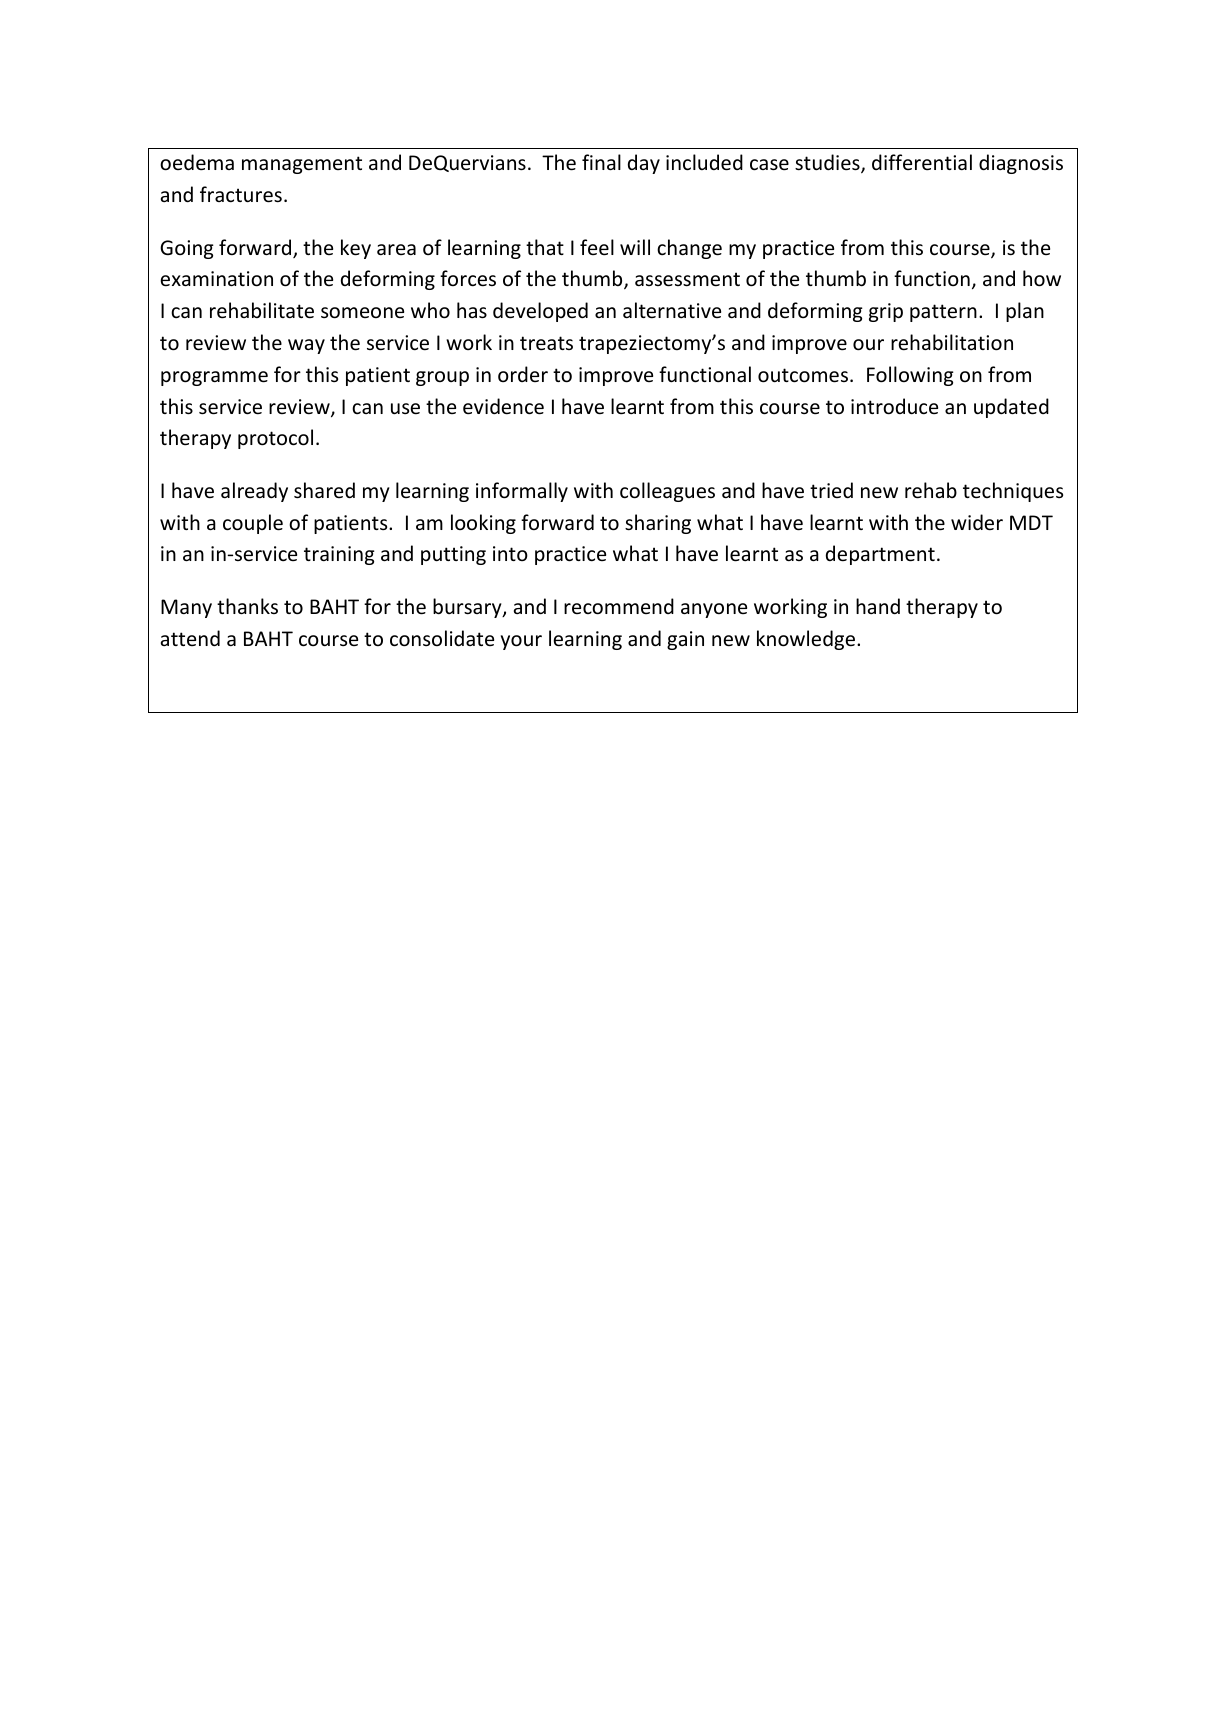 The width and height of the page is (1226, 1734). I want to click on final, so click(601, 162).
